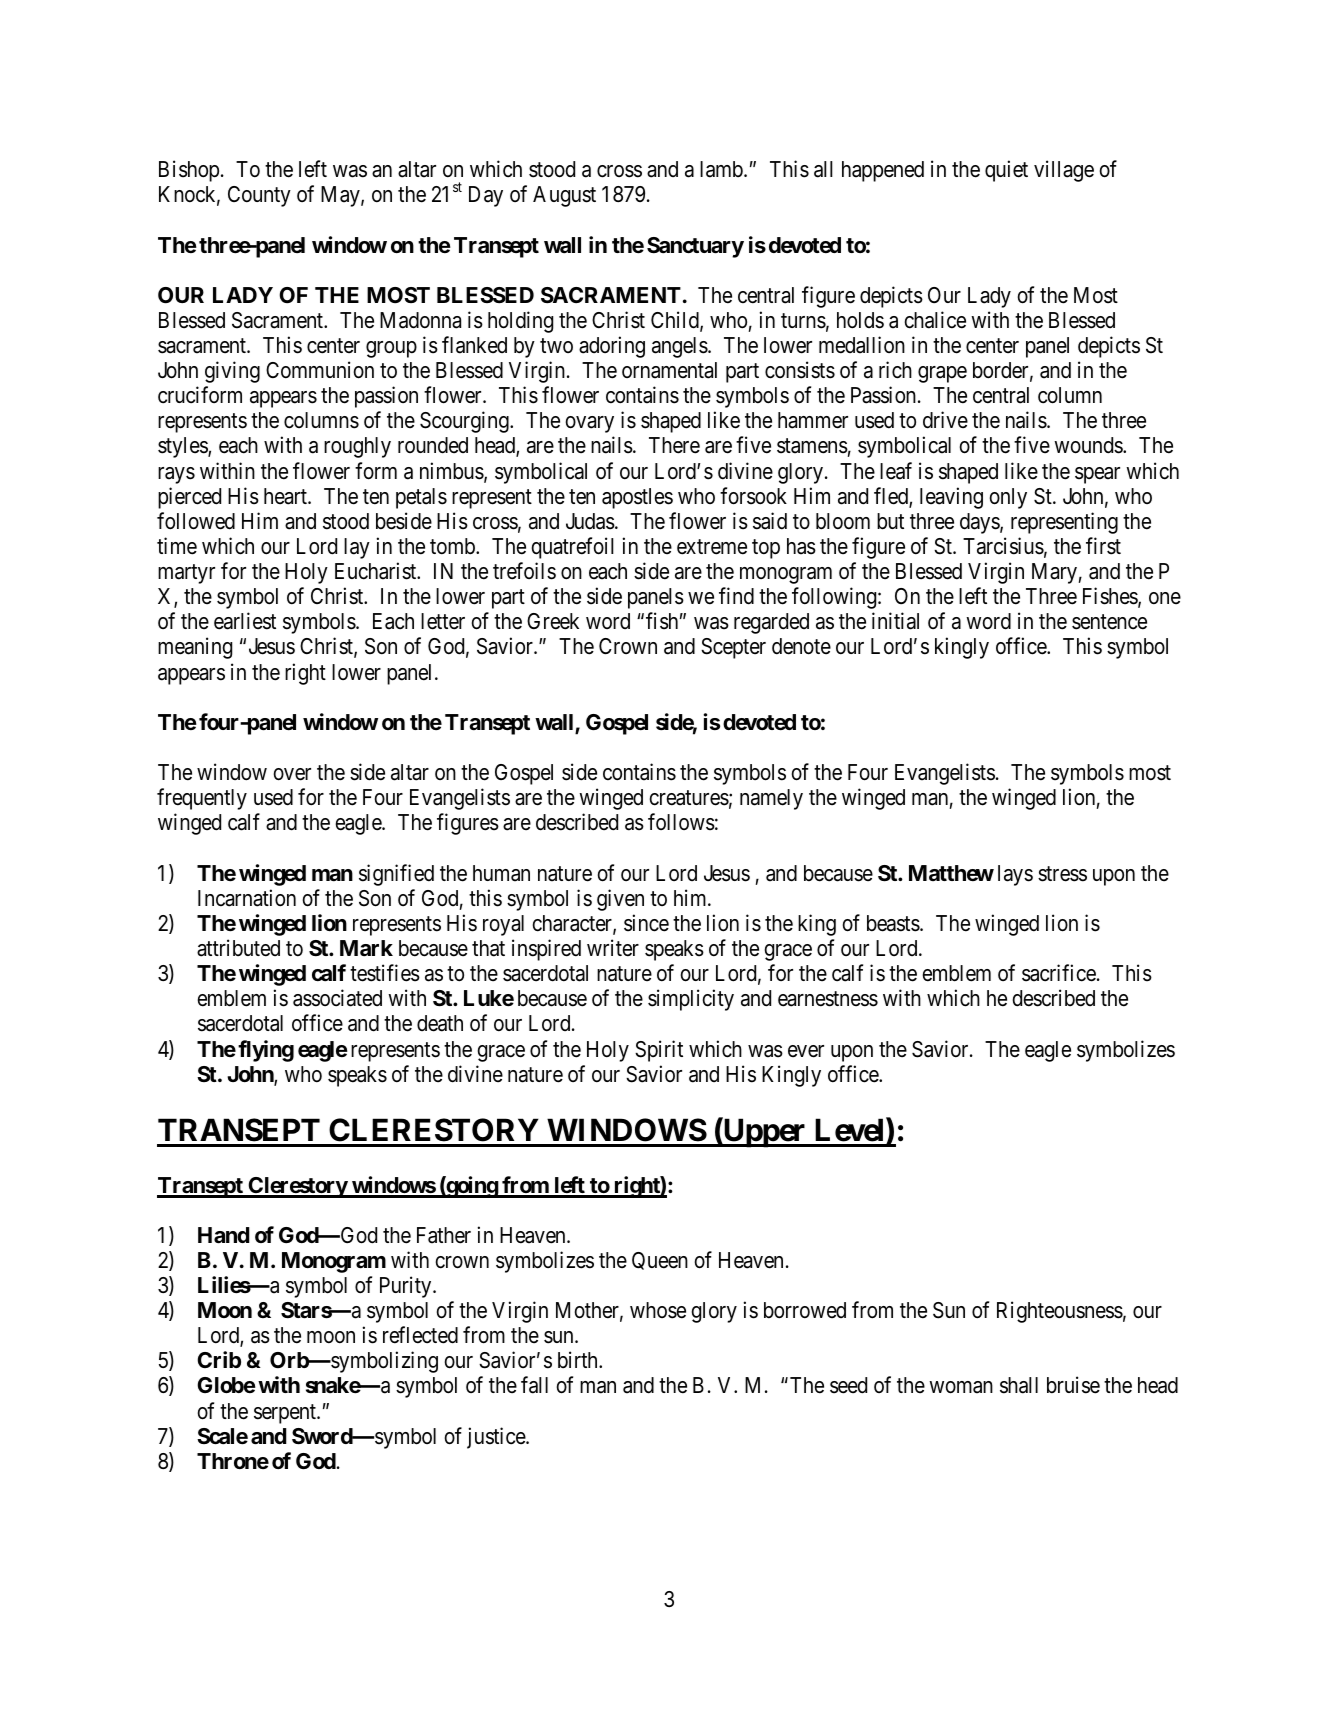 Image resolution: width=1338 pixels, height=1731 pixels. I want to click on lays, so click(1015, 875).
